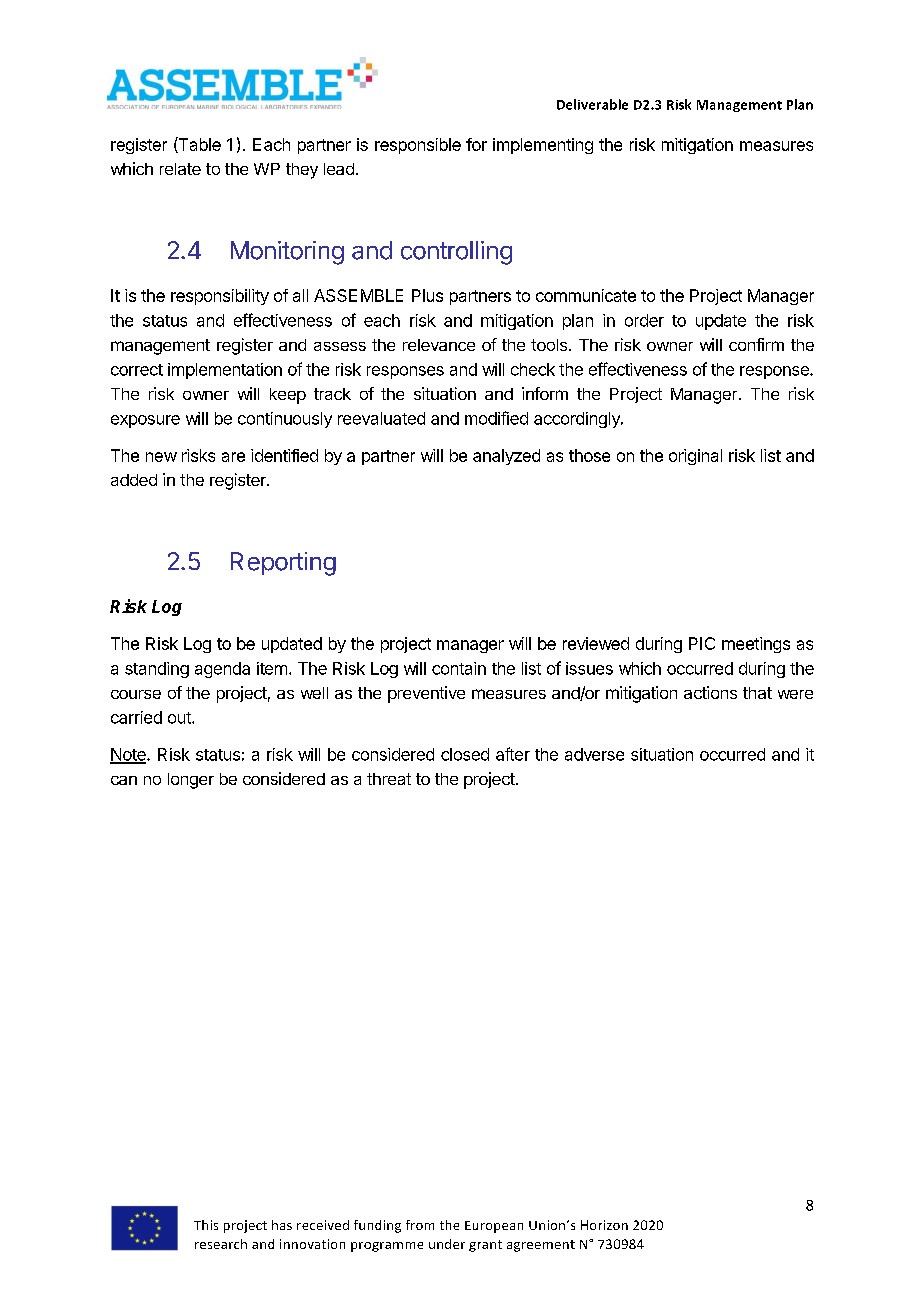 The width and height of the screenshot is (924, 1308). I want to click on European, so click(494, 1227).
